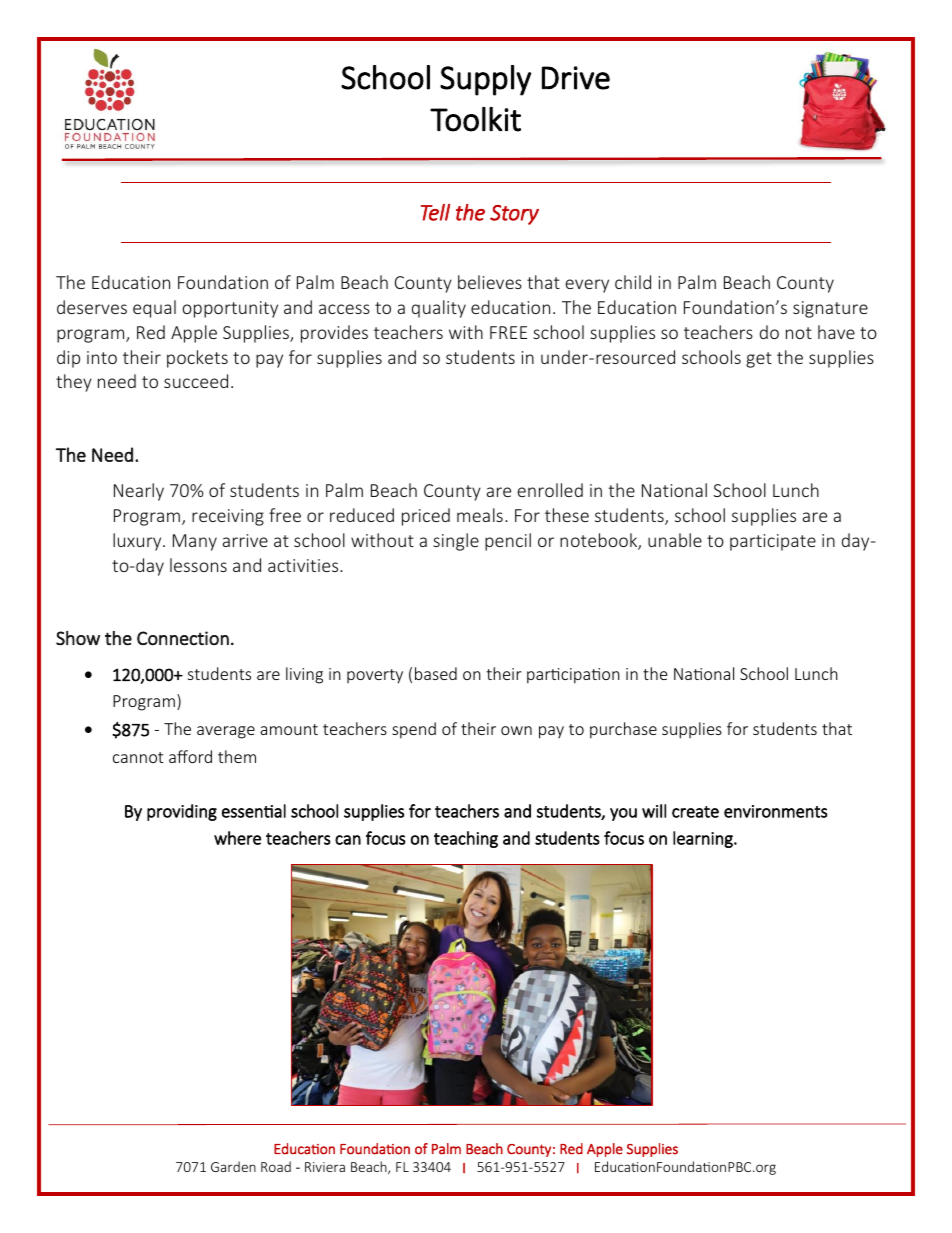 Image resolution: width=952 pixels, height=1233 pixels. Describe the element at coordinates (154, 309) in the screenshot. I see `equal` at that location.
